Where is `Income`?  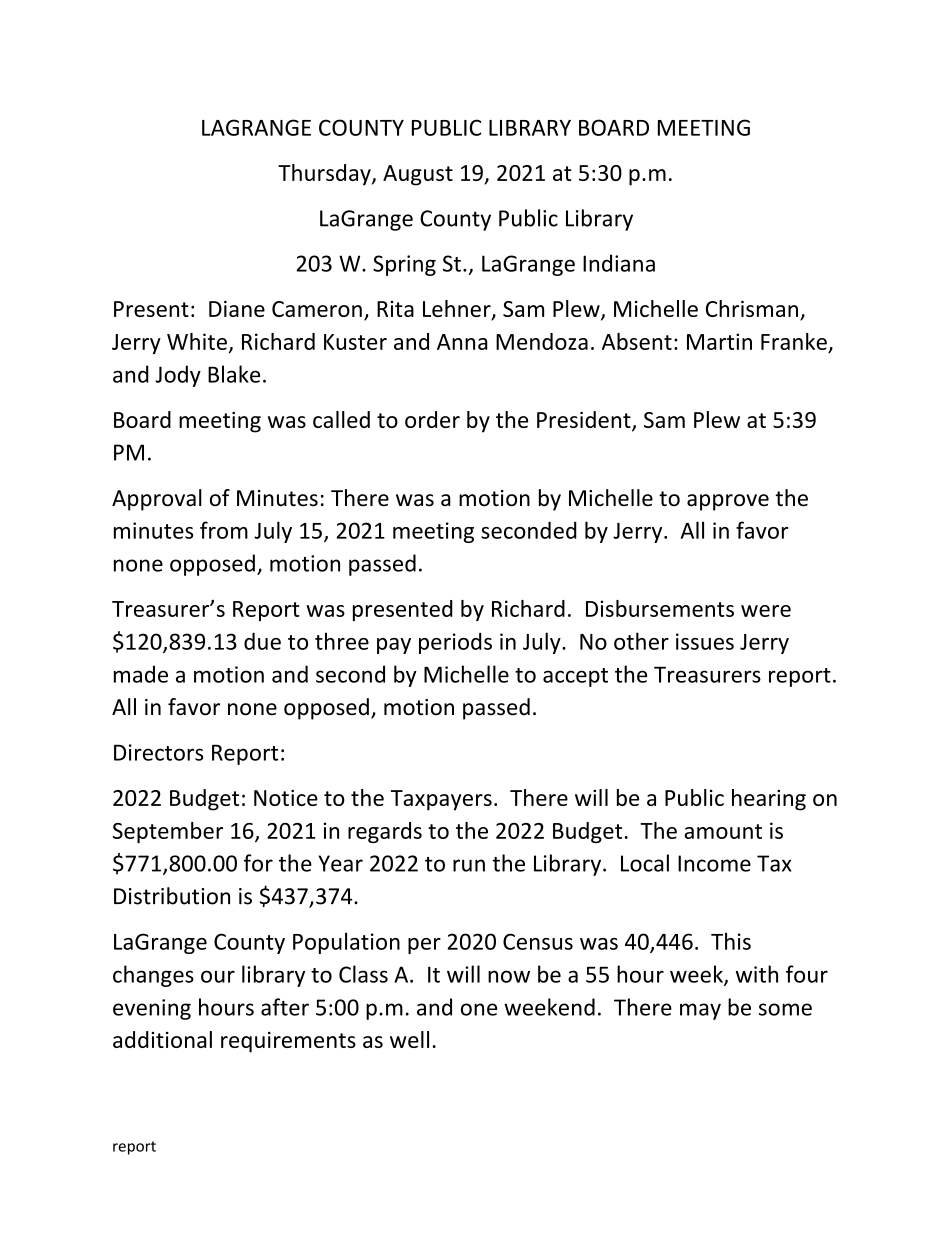
Income is located at coordinates (714, 863).
